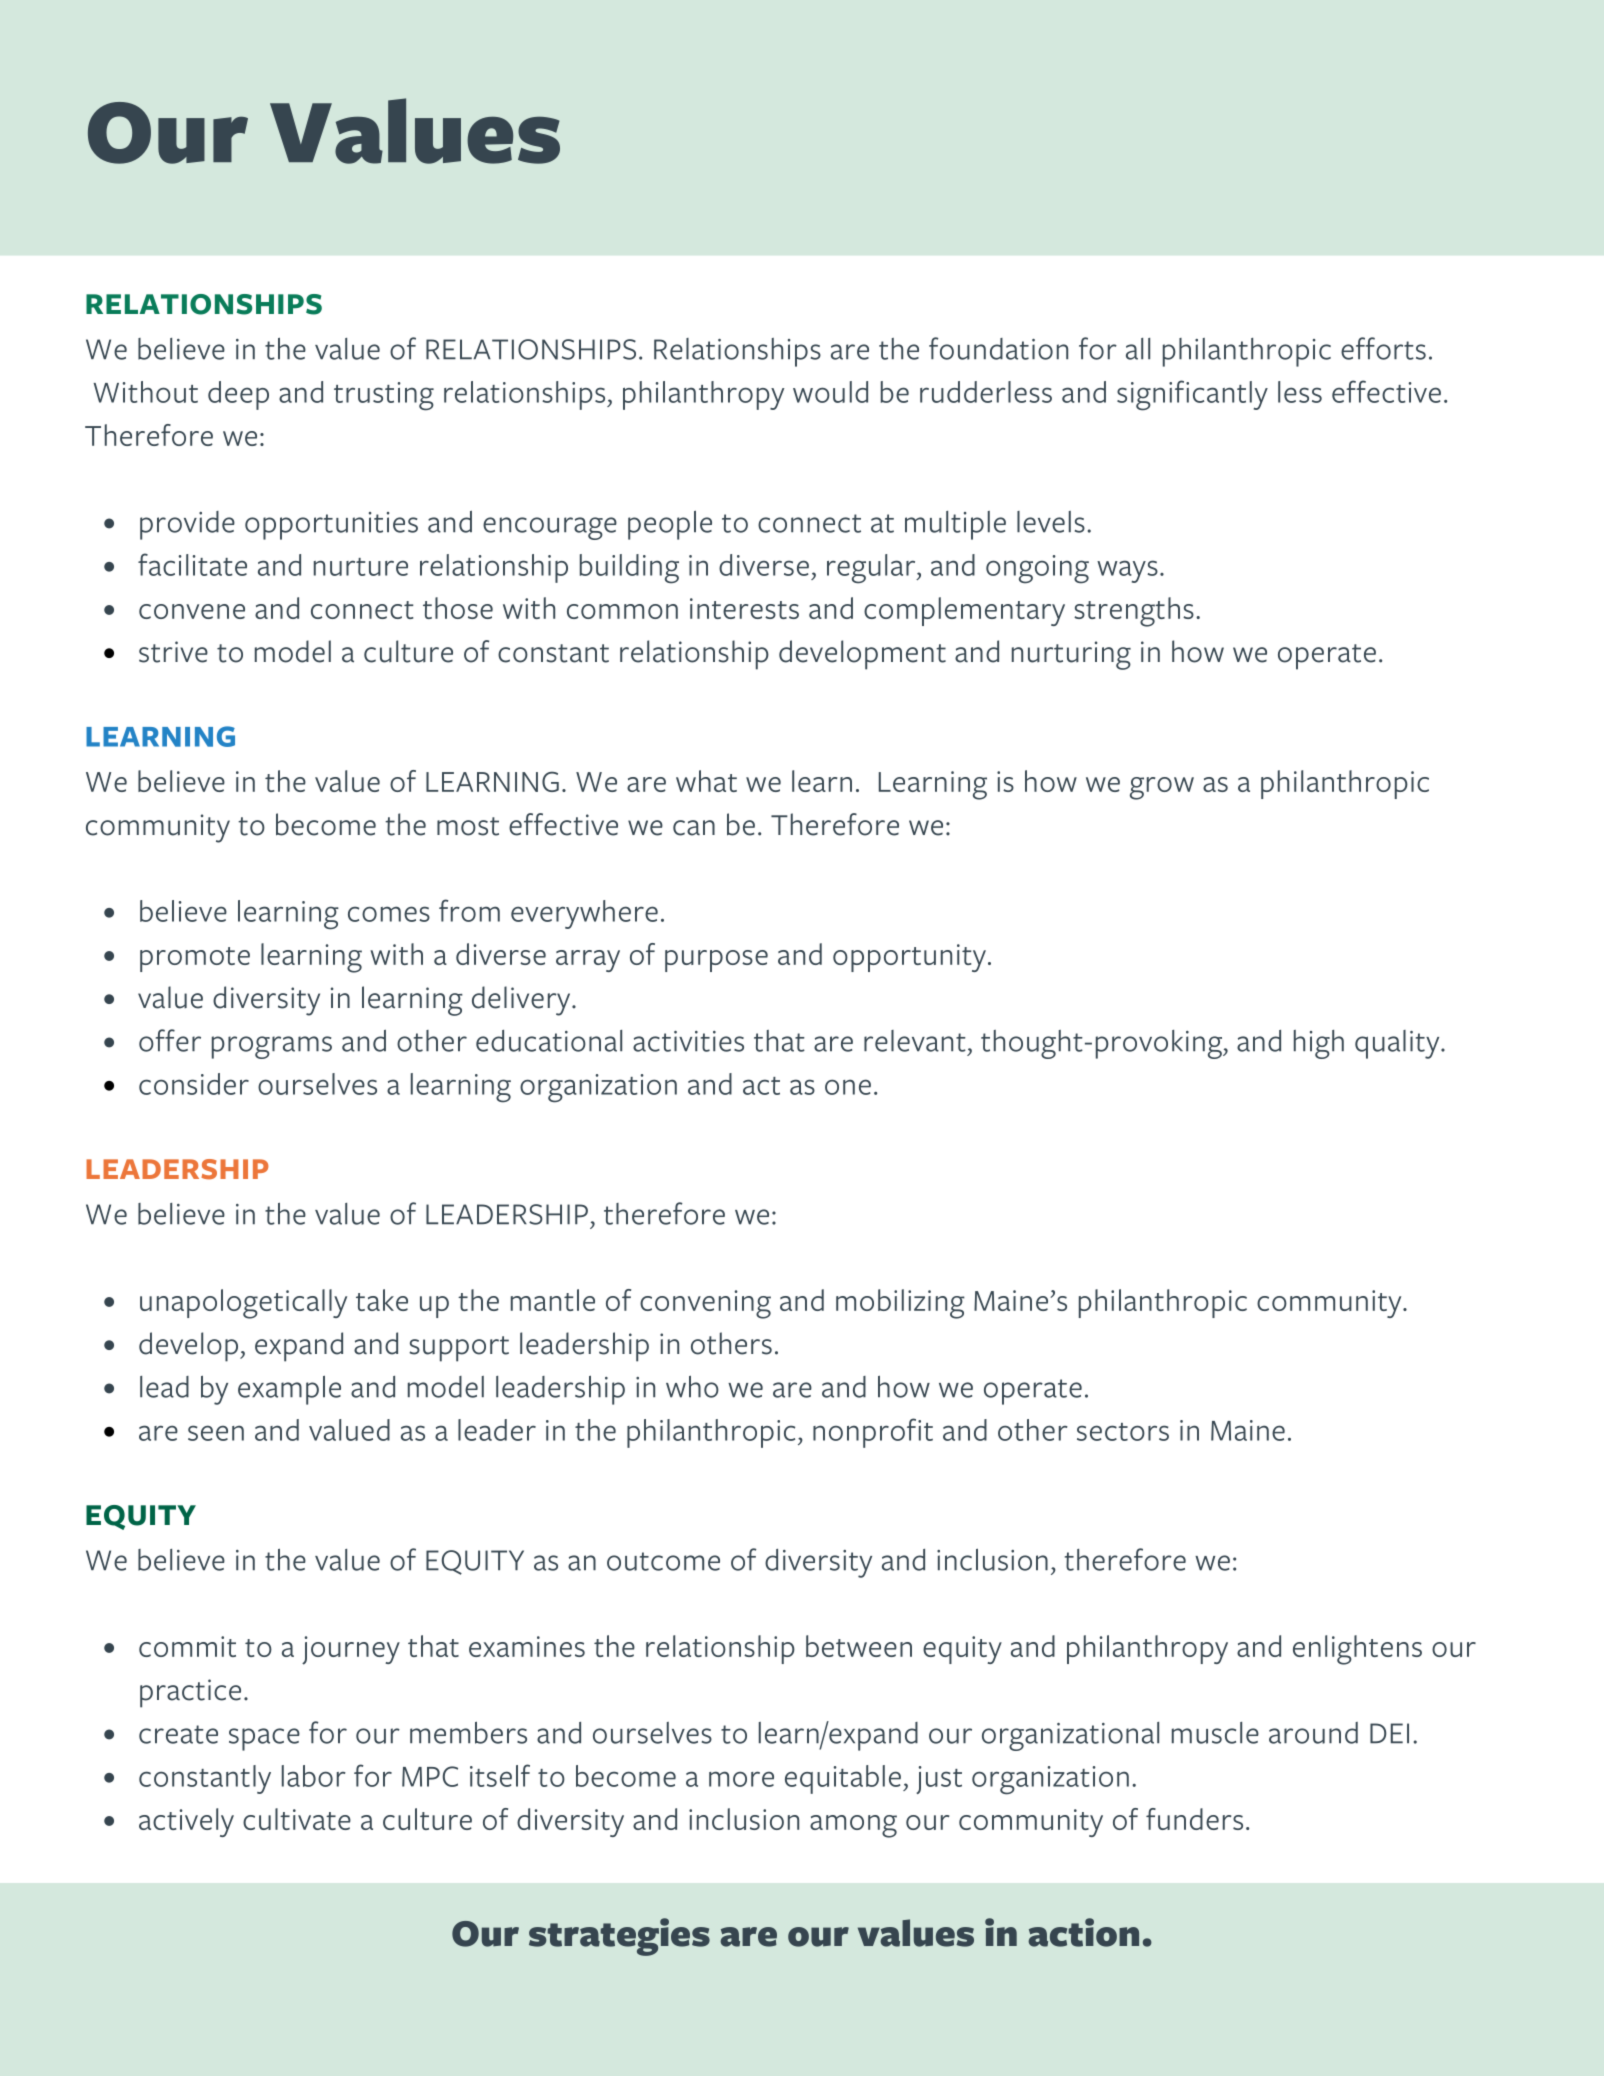  I want to click on cultivate, so click(297, 1819).
